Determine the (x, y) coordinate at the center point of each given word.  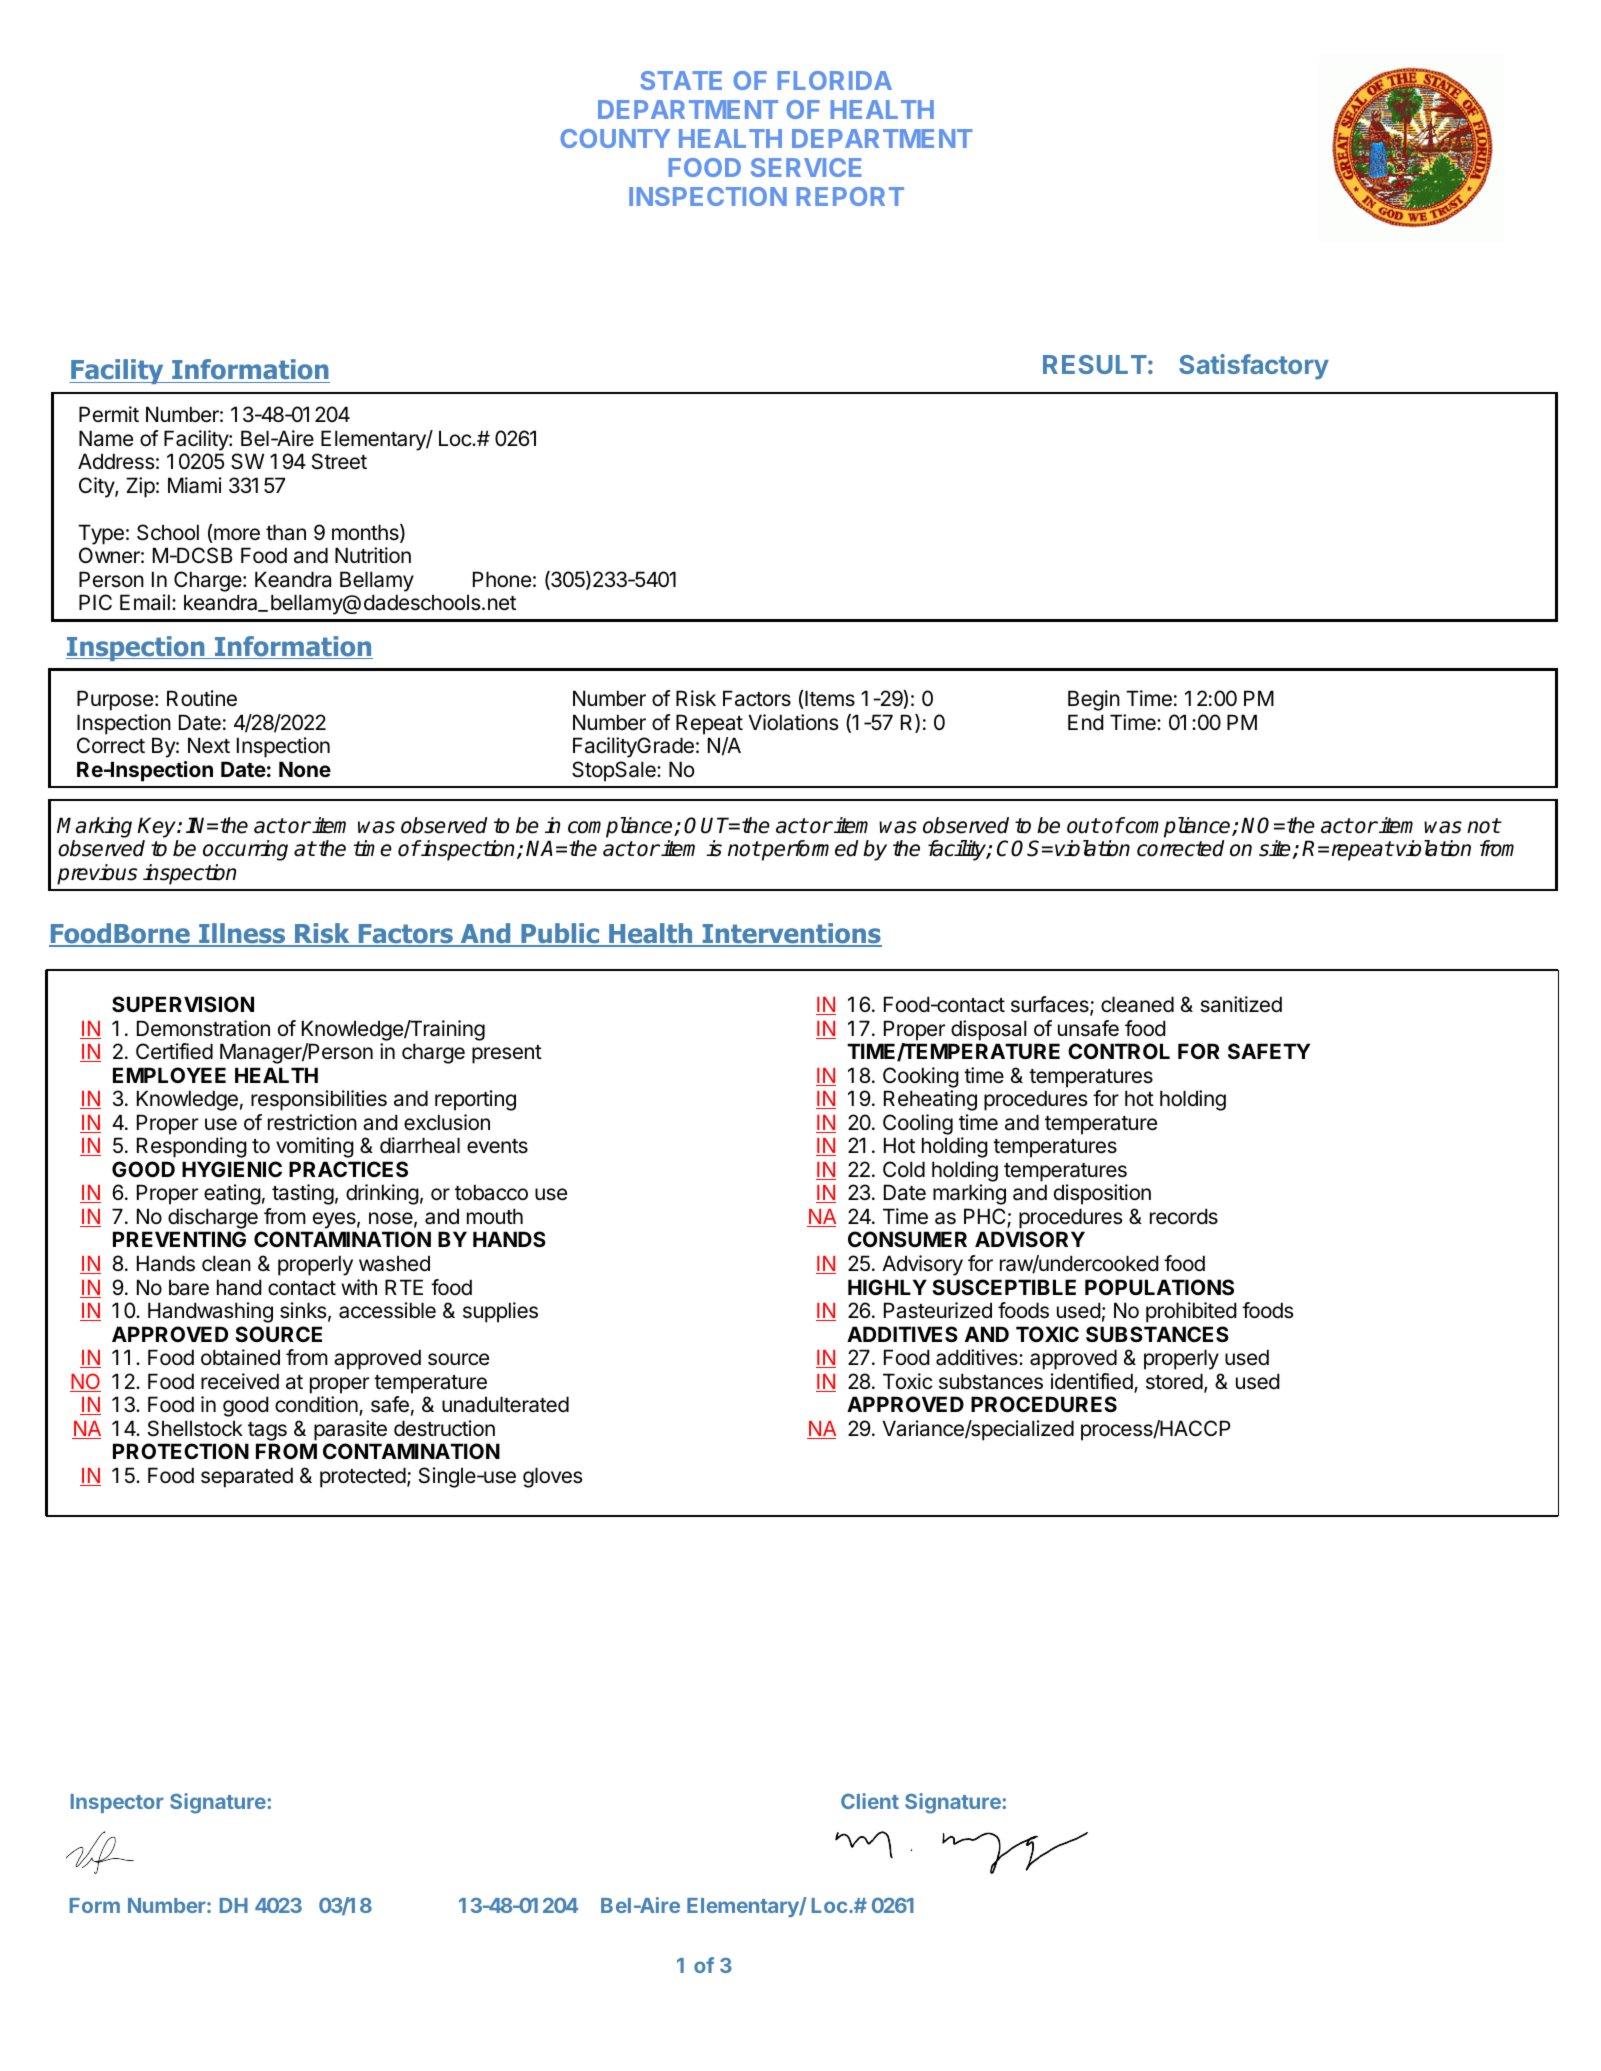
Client (870, 1801)
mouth (495, 1216)
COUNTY (615, 138)
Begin (1094, 700)
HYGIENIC (232, 1169)
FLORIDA (835, 80)
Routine (202, 698)
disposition (1102, 1194)
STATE (681, 80)
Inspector (117, 1803)
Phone (502, 579)
